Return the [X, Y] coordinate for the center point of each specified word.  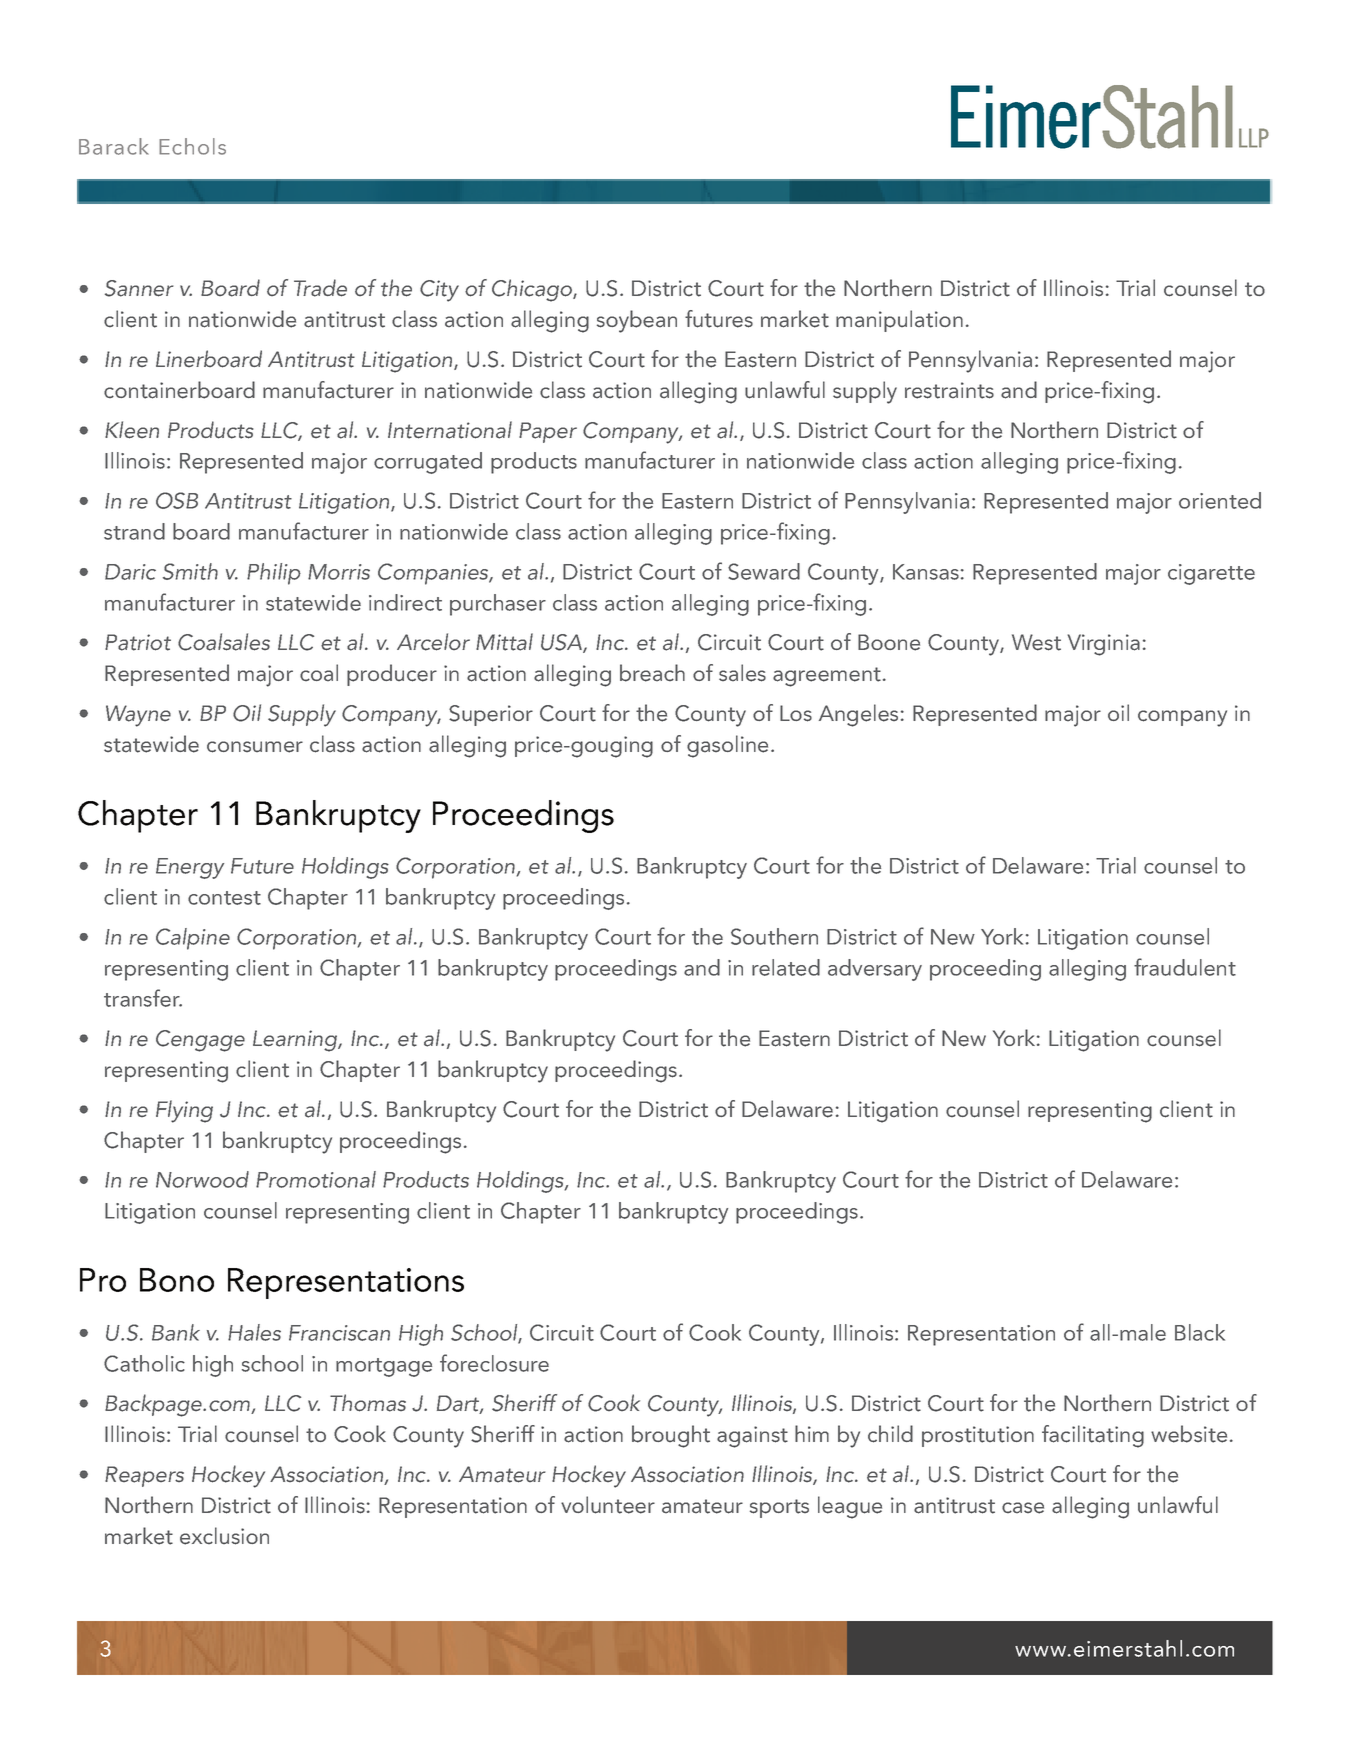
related [786, 967]
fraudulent [1185, 967]
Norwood [202, 1179]
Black [1200, 1332]
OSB [177, 500]
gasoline [727, 746]
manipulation [899, 321]
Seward [764, 571]
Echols [192, 146]
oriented [1220, 500]
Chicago [533, 290]
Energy [190, 868]
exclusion [224, 1536]
